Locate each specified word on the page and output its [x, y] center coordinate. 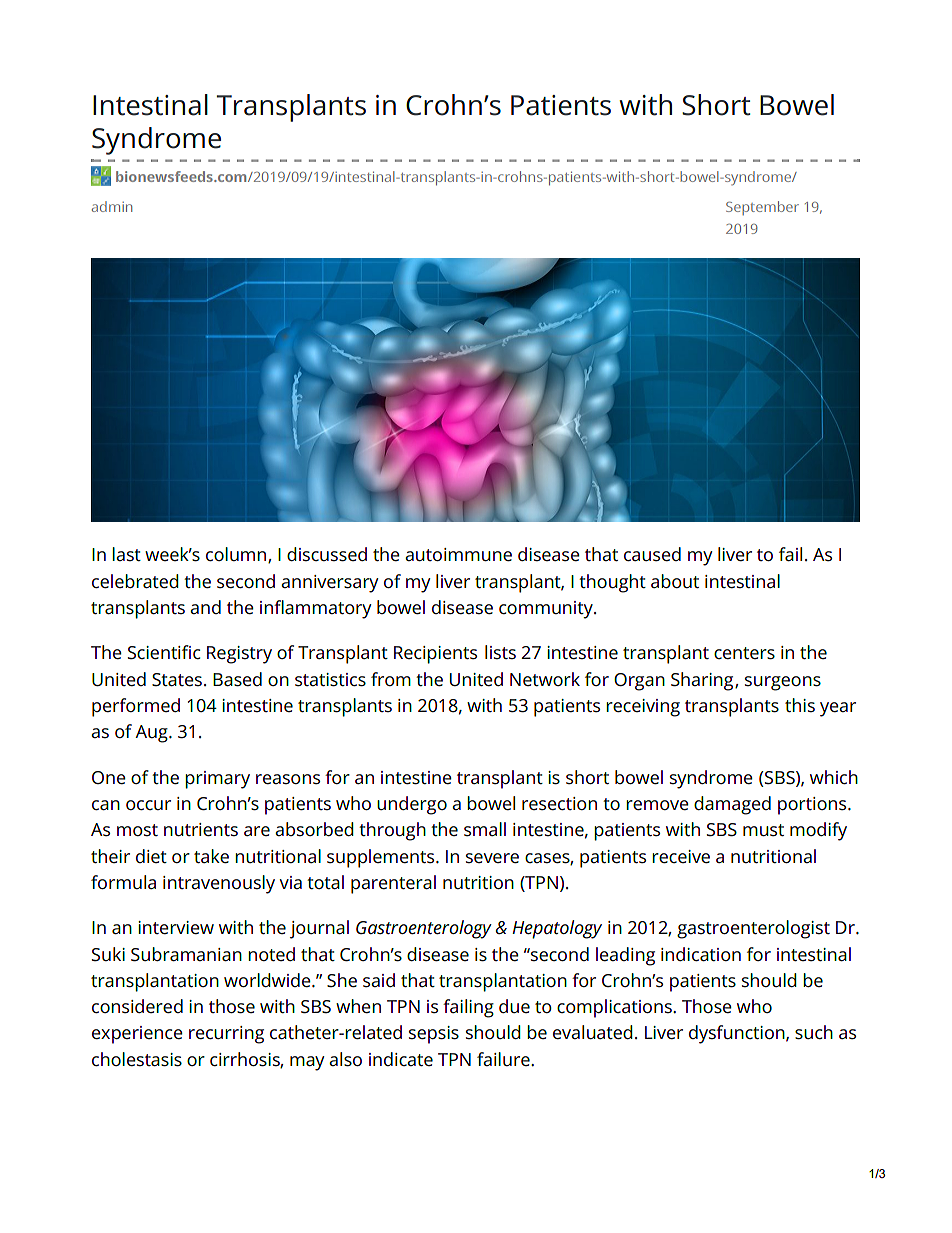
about [675, 581]
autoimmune [458, 554]
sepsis [434, 1035]
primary [217, 780]
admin [112, 206]
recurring [226, 1035]
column [237, 555]
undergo [412, 805]
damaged [732, 805]
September [762, 208]
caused [652, 554]
